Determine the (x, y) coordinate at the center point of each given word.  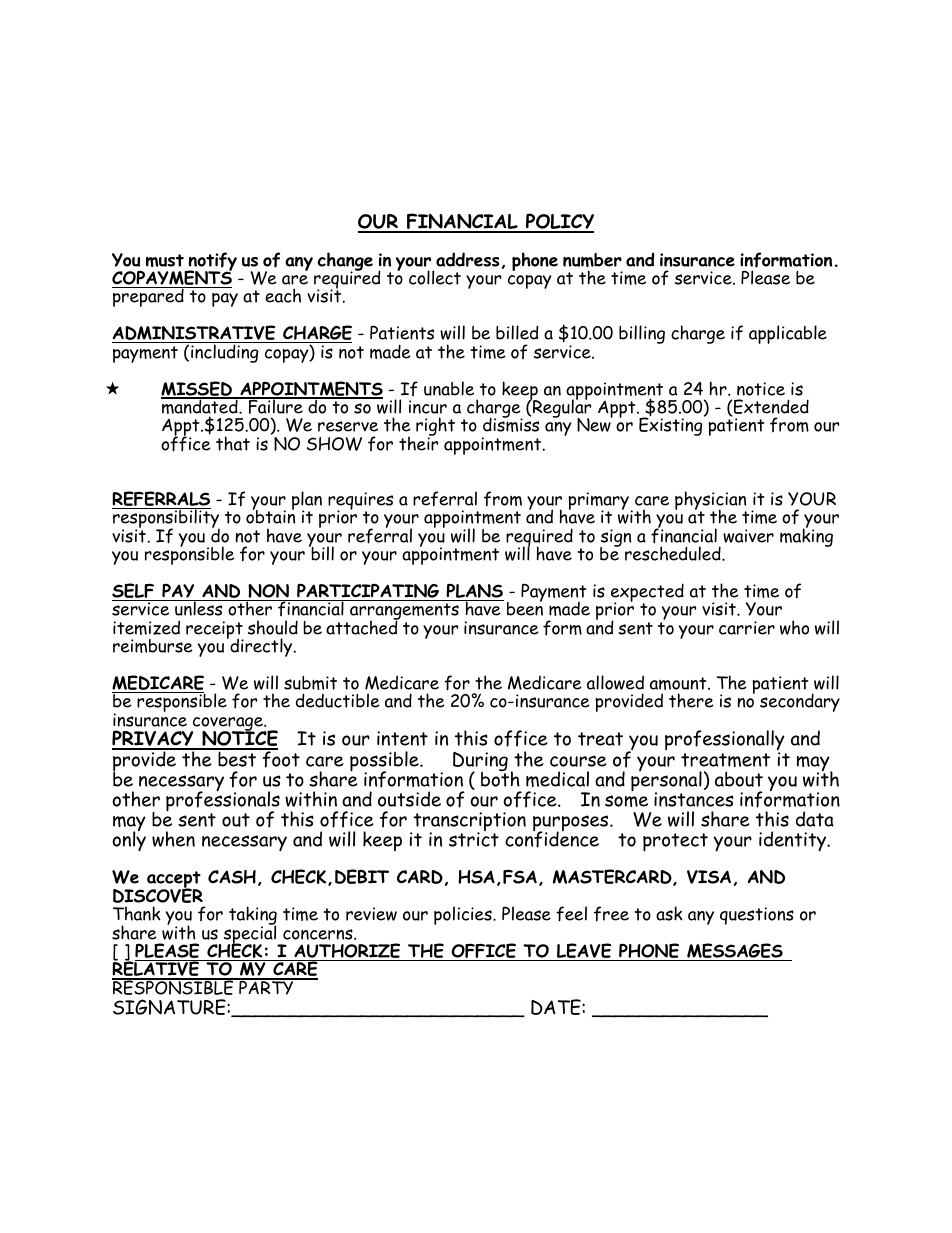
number (592, 260)
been (525, 608)
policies (464, 915)
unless (199, 608)
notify (211, 262)
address (467, 259)
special (251, 935)
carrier (747, 628)
